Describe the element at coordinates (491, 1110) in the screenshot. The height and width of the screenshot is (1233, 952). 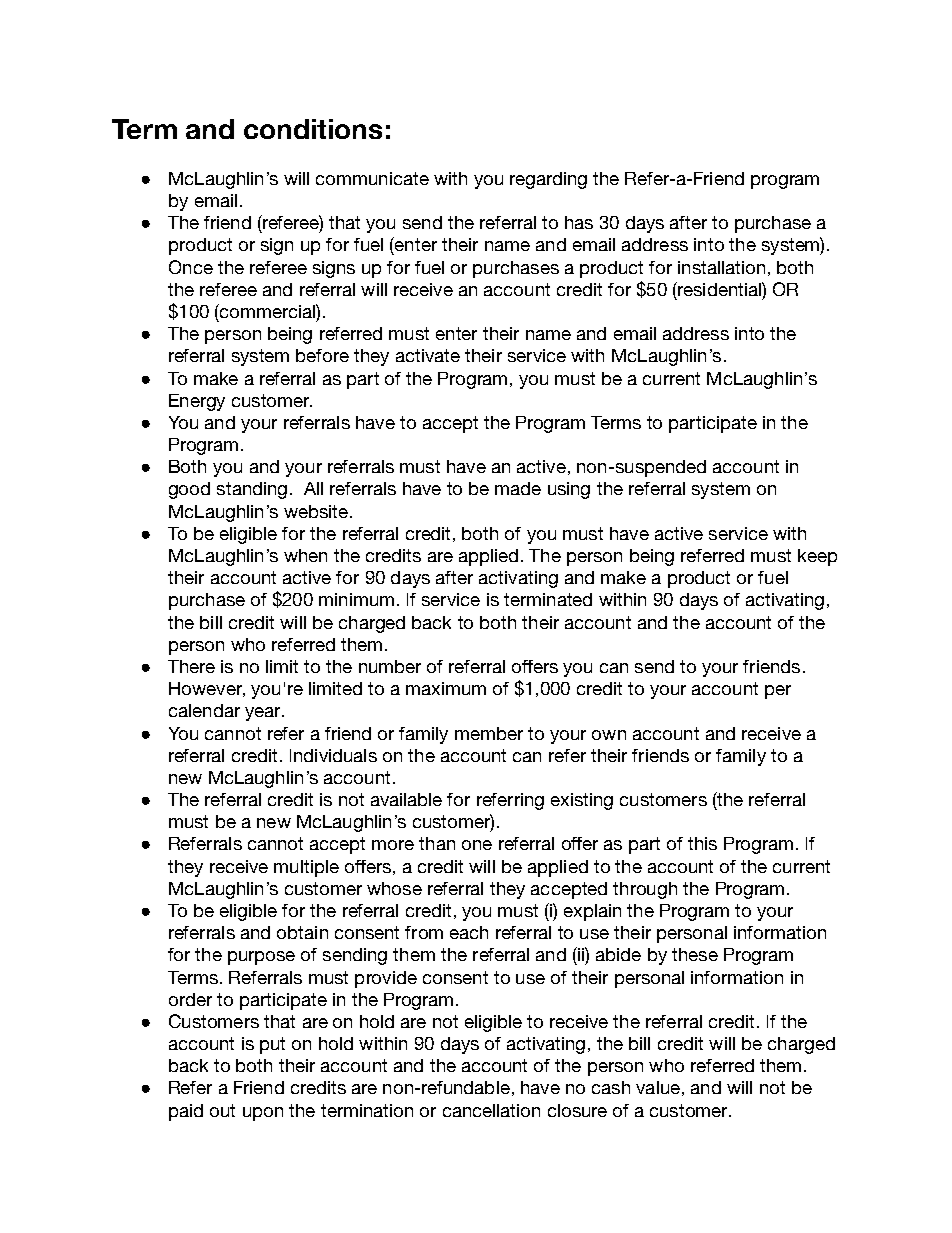
I see `cancellation` at that location.
